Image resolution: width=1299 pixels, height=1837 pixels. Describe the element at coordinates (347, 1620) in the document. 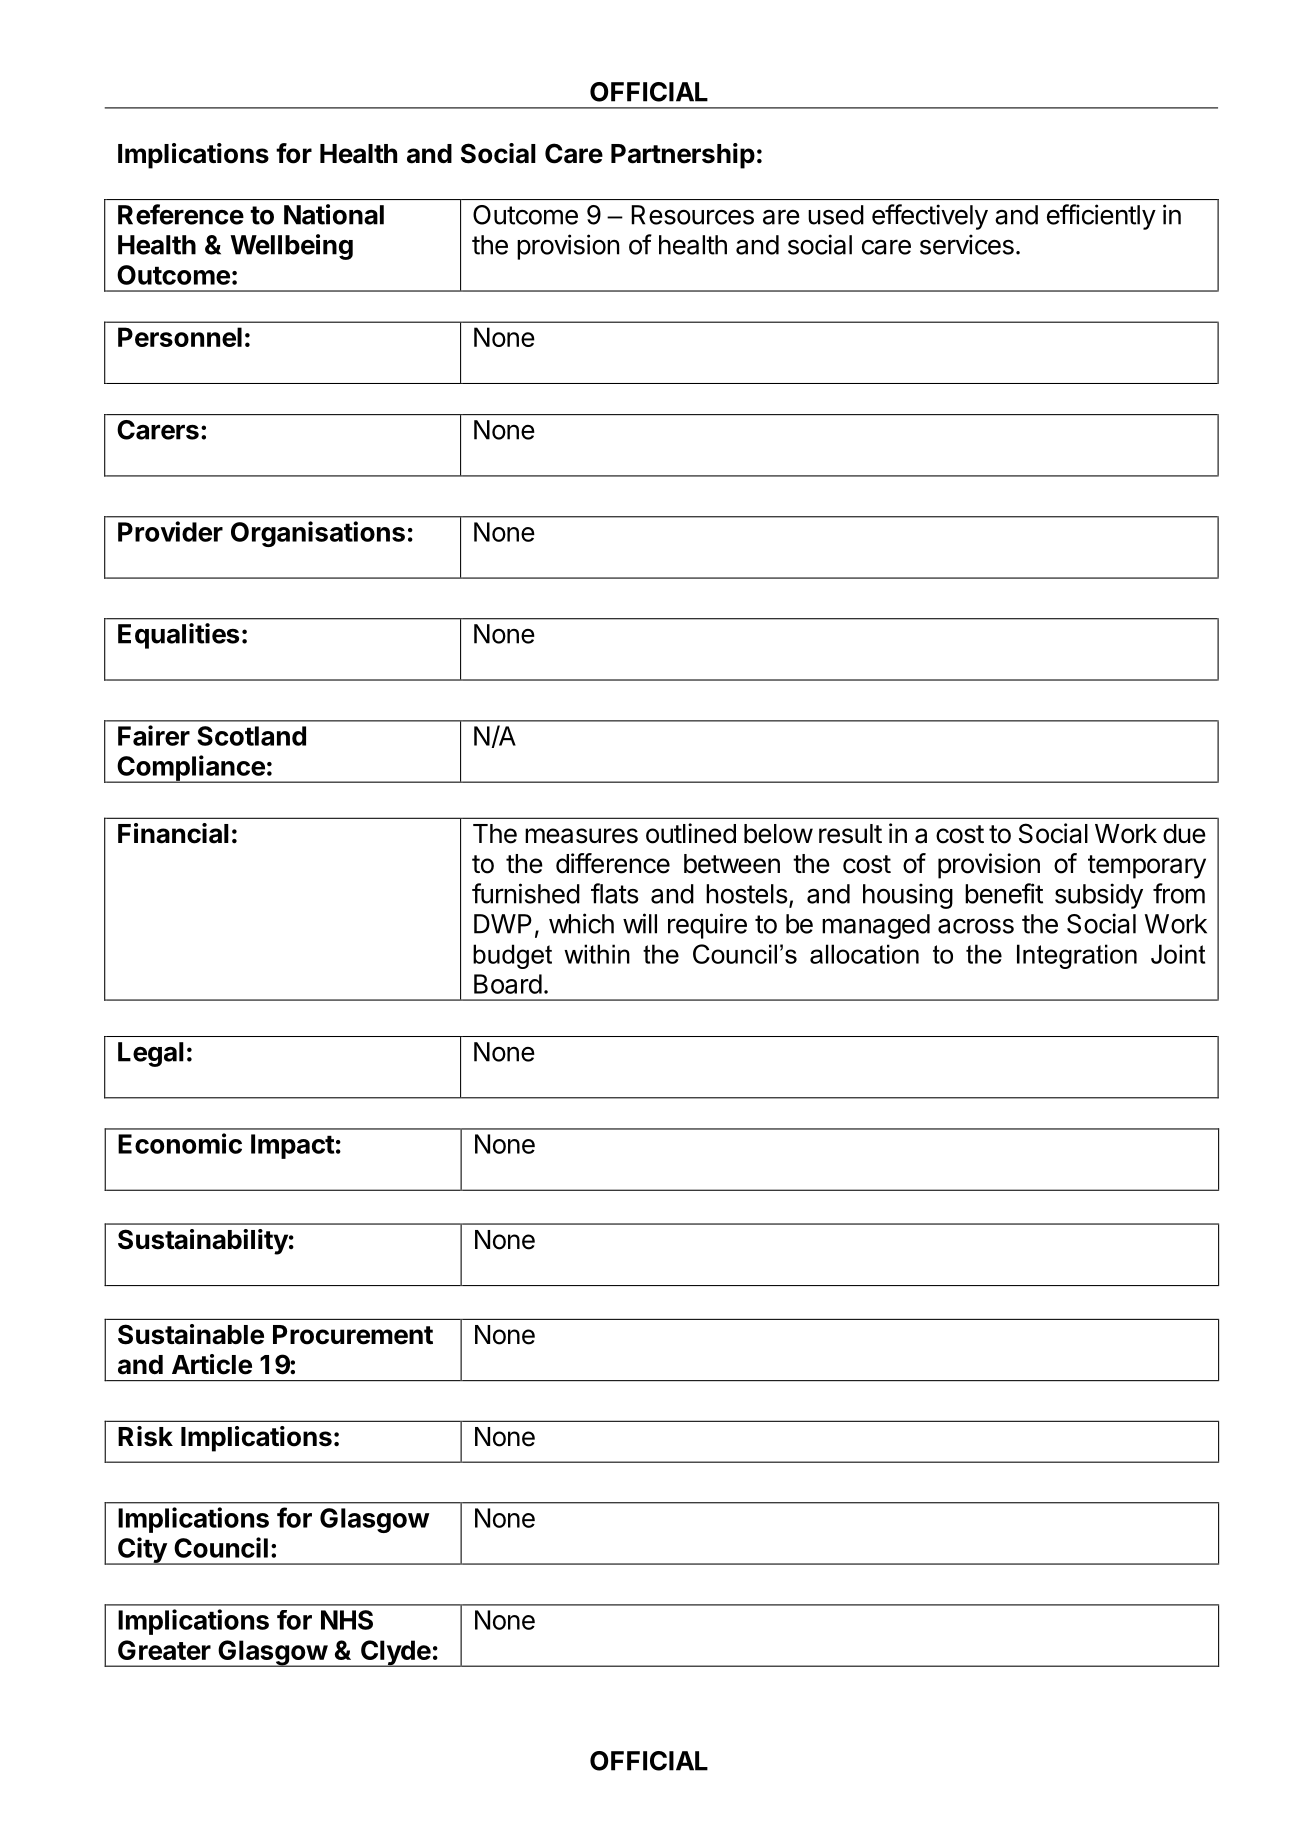

I see `NHS` at that location.
